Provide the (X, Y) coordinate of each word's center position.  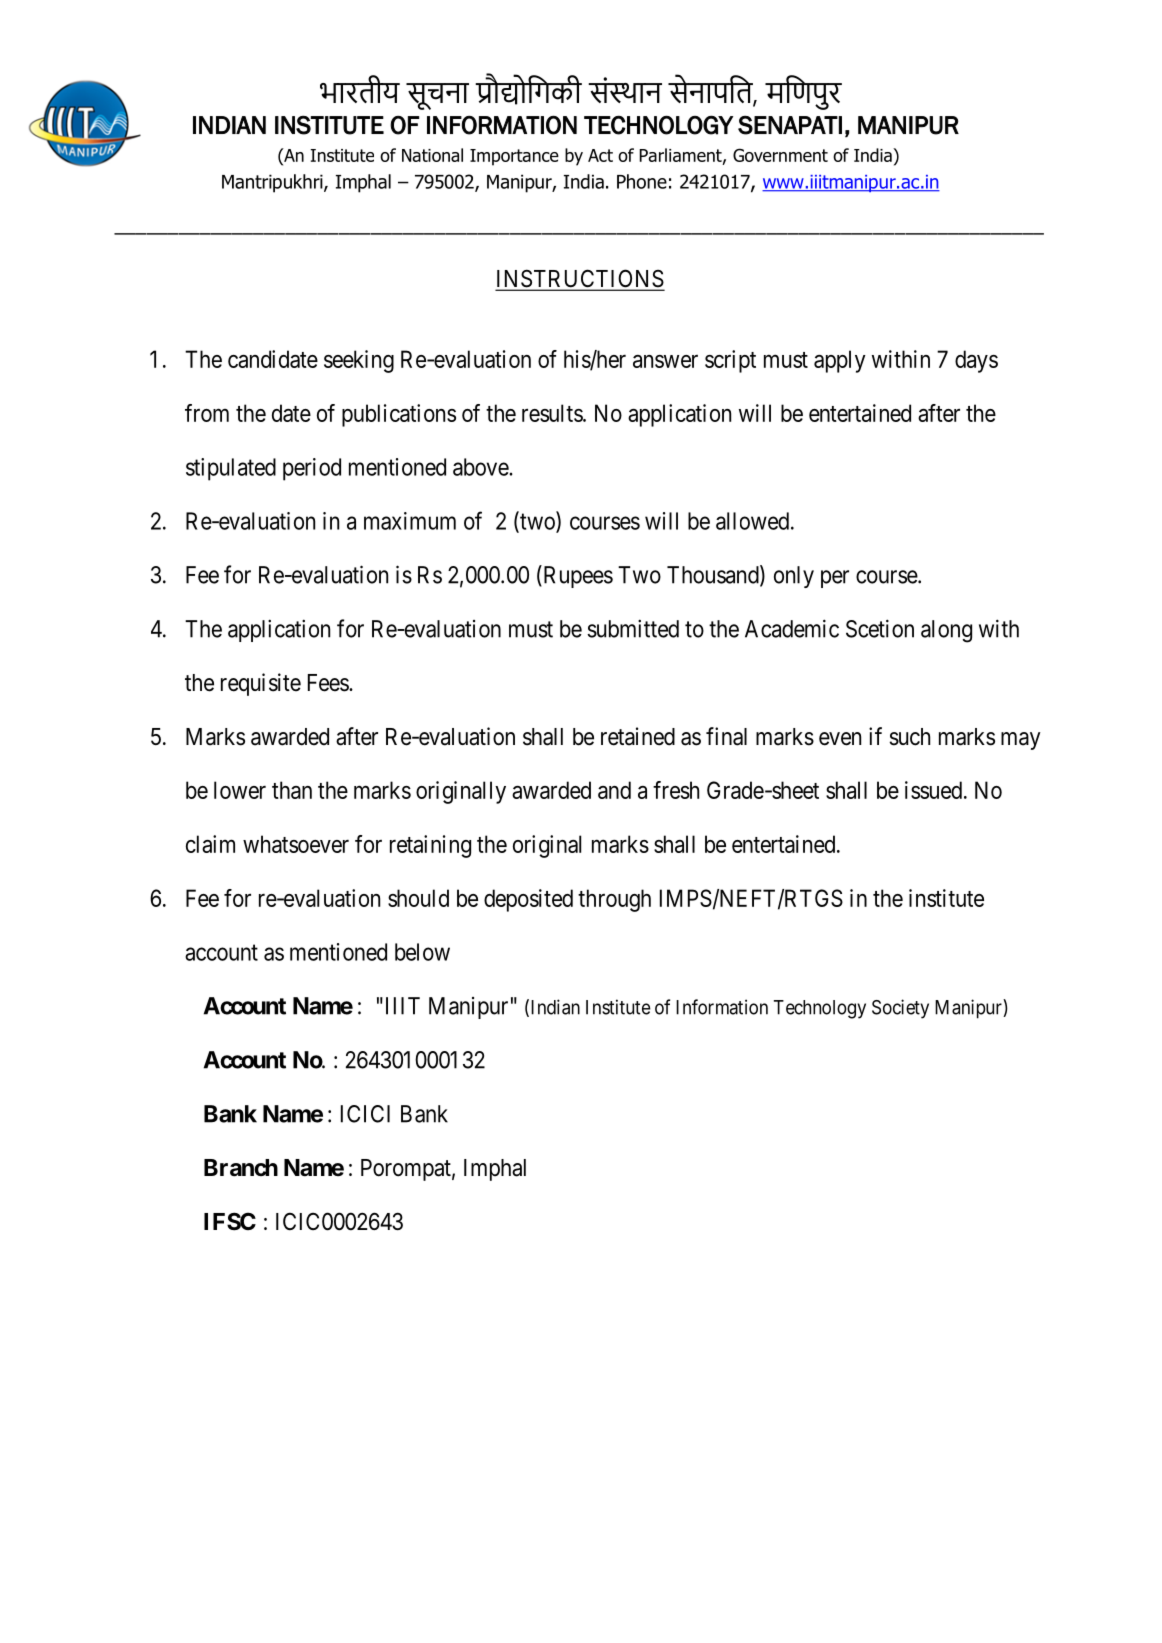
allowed (754, 521)
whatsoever (296, 844)
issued (933, 790)
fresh (676, 790)
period (312, 469)
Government (780, 155)
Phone (642, 181)
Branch (241, 1168)
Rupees (577, 576)
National (432, 155)
